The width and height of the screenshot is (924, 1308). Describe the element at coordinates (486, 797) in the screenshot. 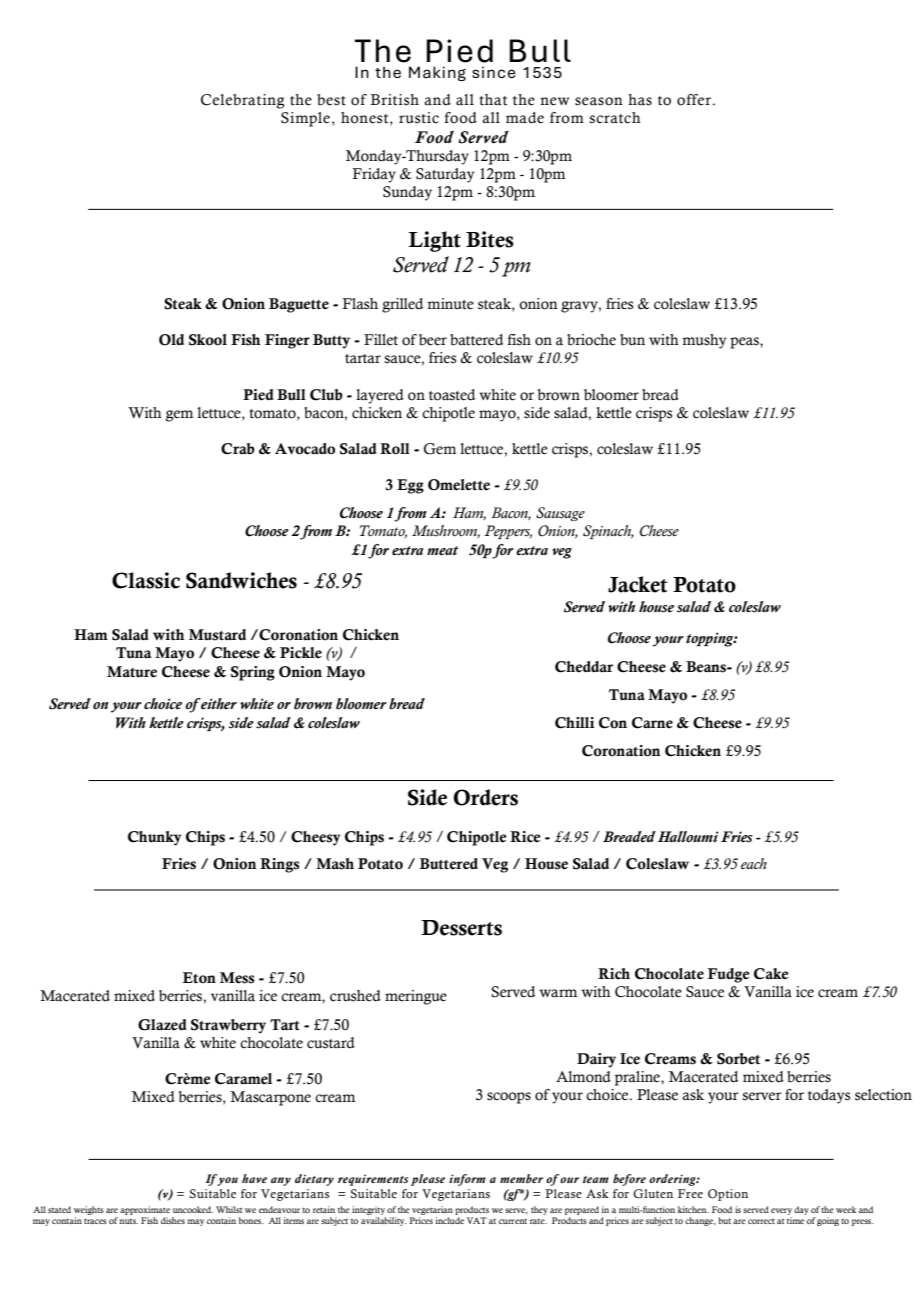

I see `Orders` at that location.
